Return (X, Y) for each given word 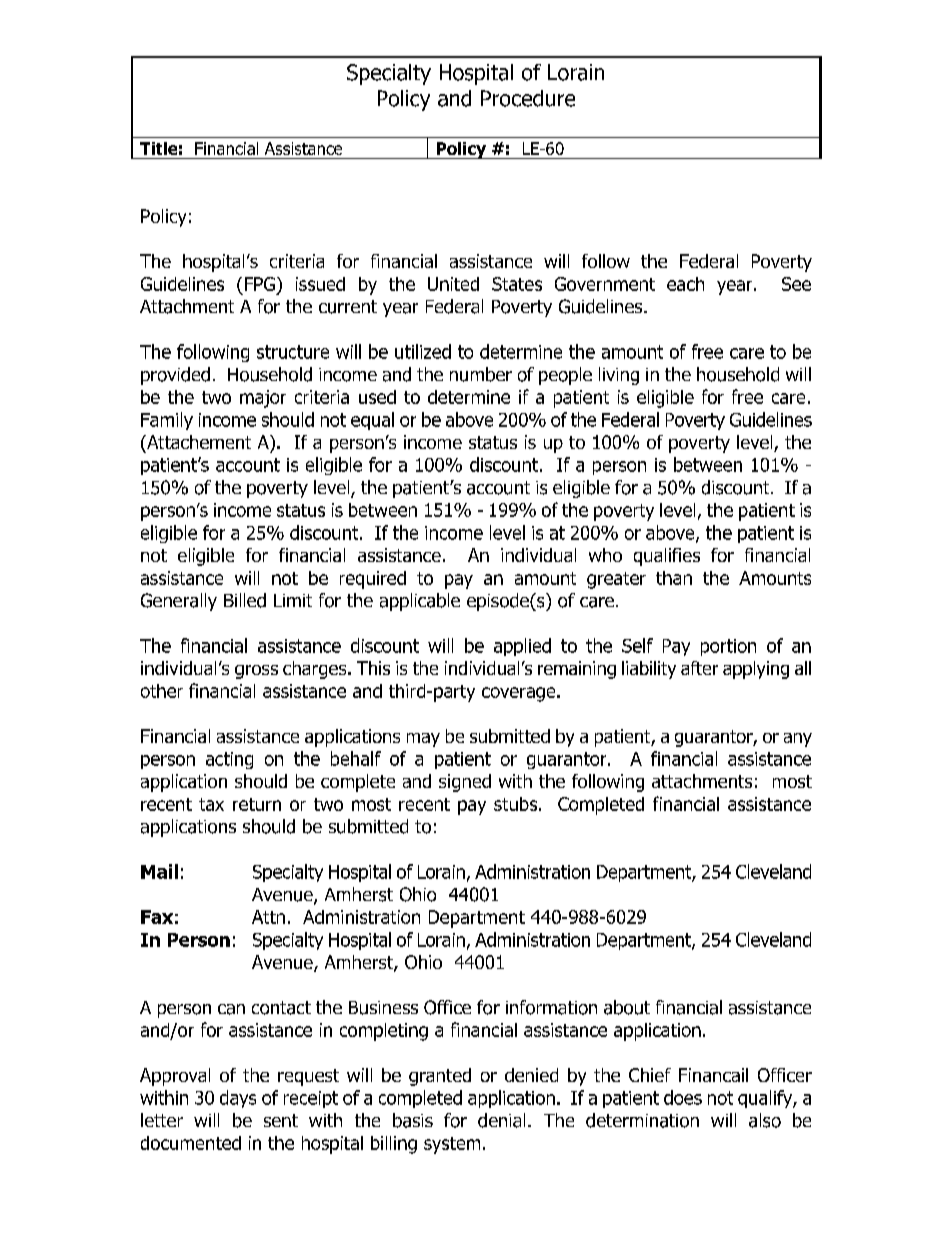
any (798, 740)
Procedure (528, 98)
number (481, 374)
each (685, 284)
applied (522, 647)
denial (501, 1120)
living (619, 376)
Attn (268, 917)
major (263, 399)
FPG (260, 284)
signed (465, 783)
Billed (245, 600)
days (238, 1099)
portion (728, 647)
